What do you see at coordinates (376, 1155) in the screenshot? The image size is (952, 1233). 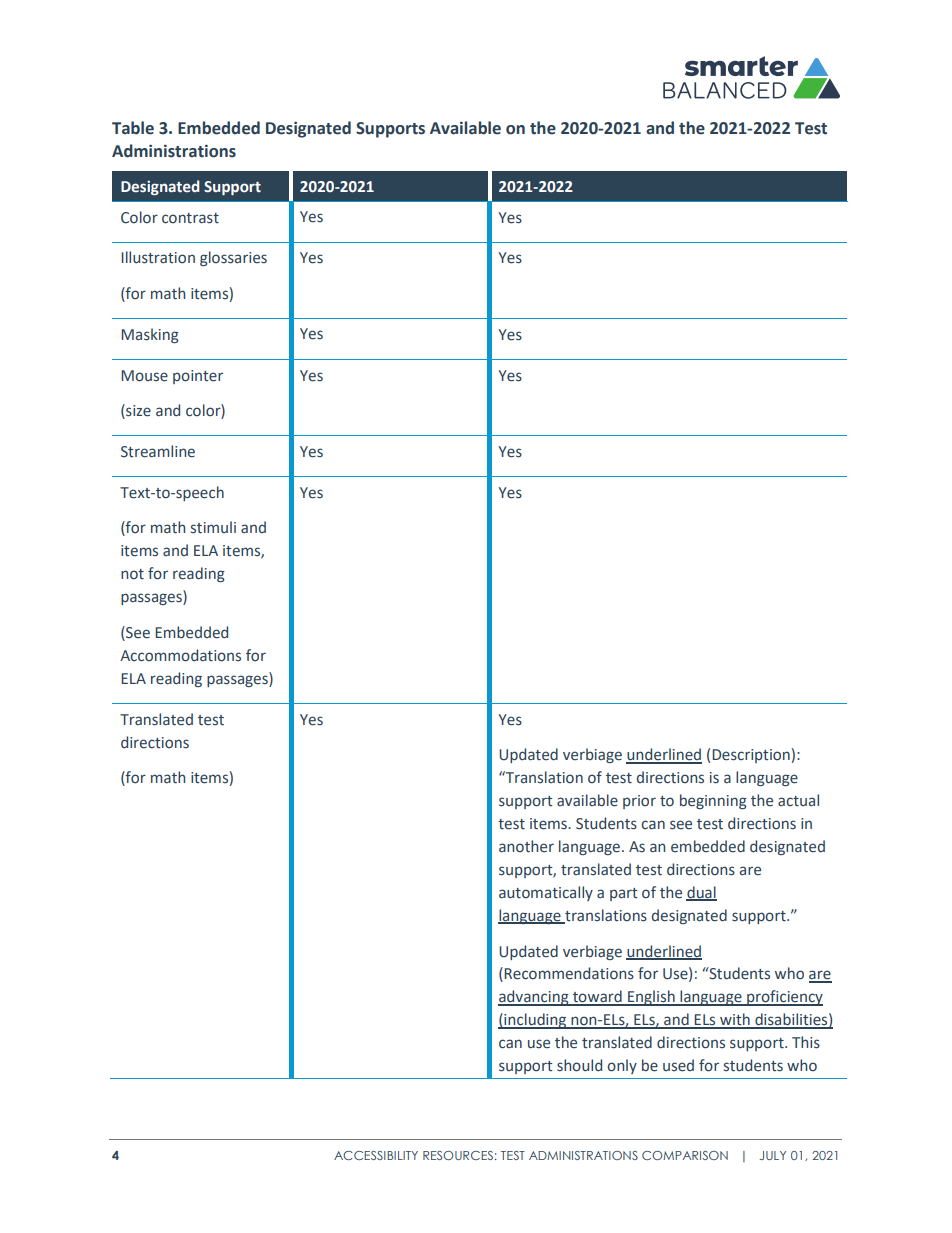 I see `ACCESSIBILITY` at bounding box center [376, 1155].
